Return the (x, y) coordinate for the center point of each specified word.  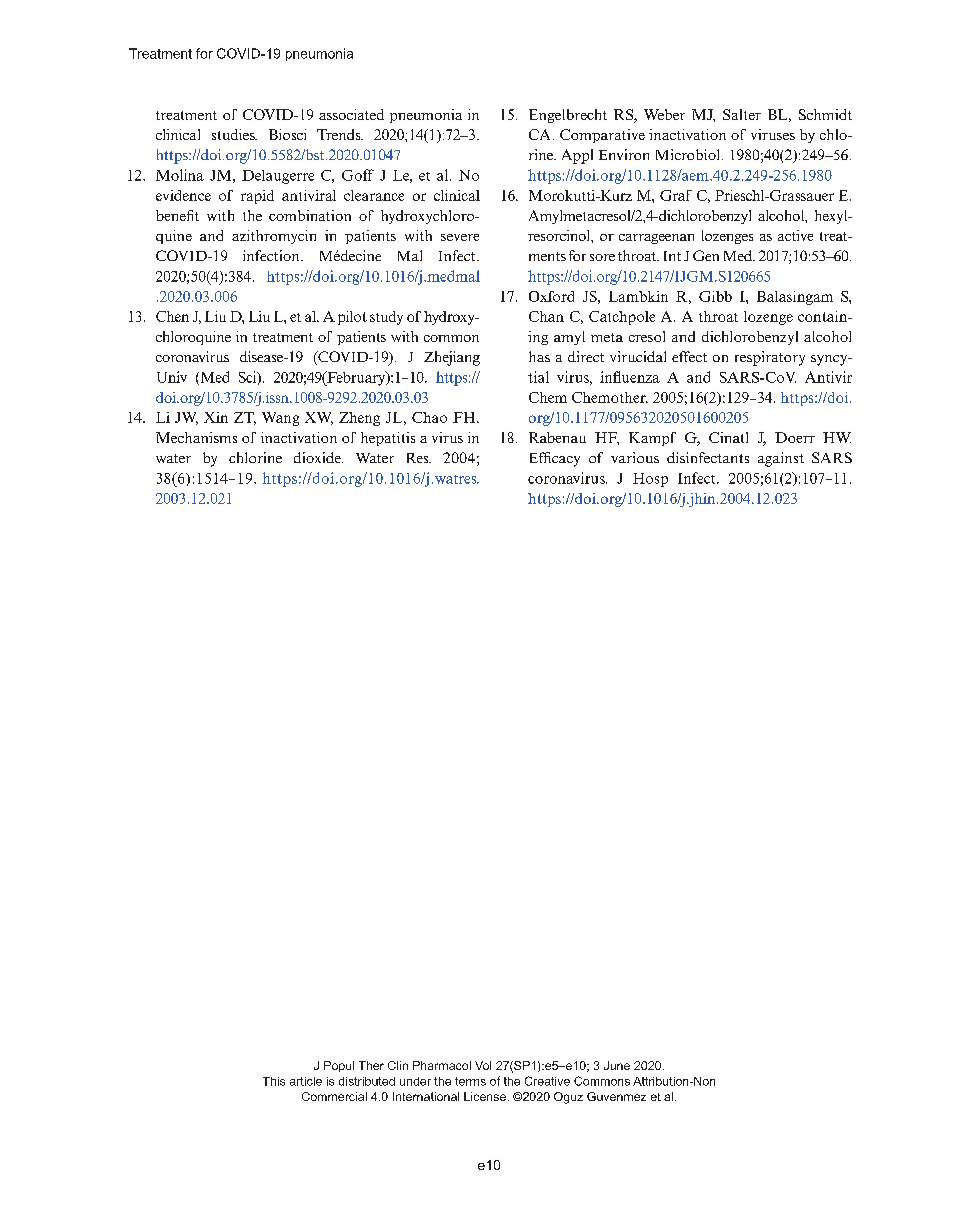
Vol (483, 1065)
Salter (742, 114)
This (274, 1081)
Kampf (652, 439)
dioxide (318, 457)
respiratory (770, 358)
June (617, 1065)
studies (234, 134)
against (781, 459)
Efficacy (555, 459)
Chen (172, 316)
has (539, 356)
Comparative (602, 136)
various (635, 457)
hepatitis (388, 439)
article (306, 1081)
